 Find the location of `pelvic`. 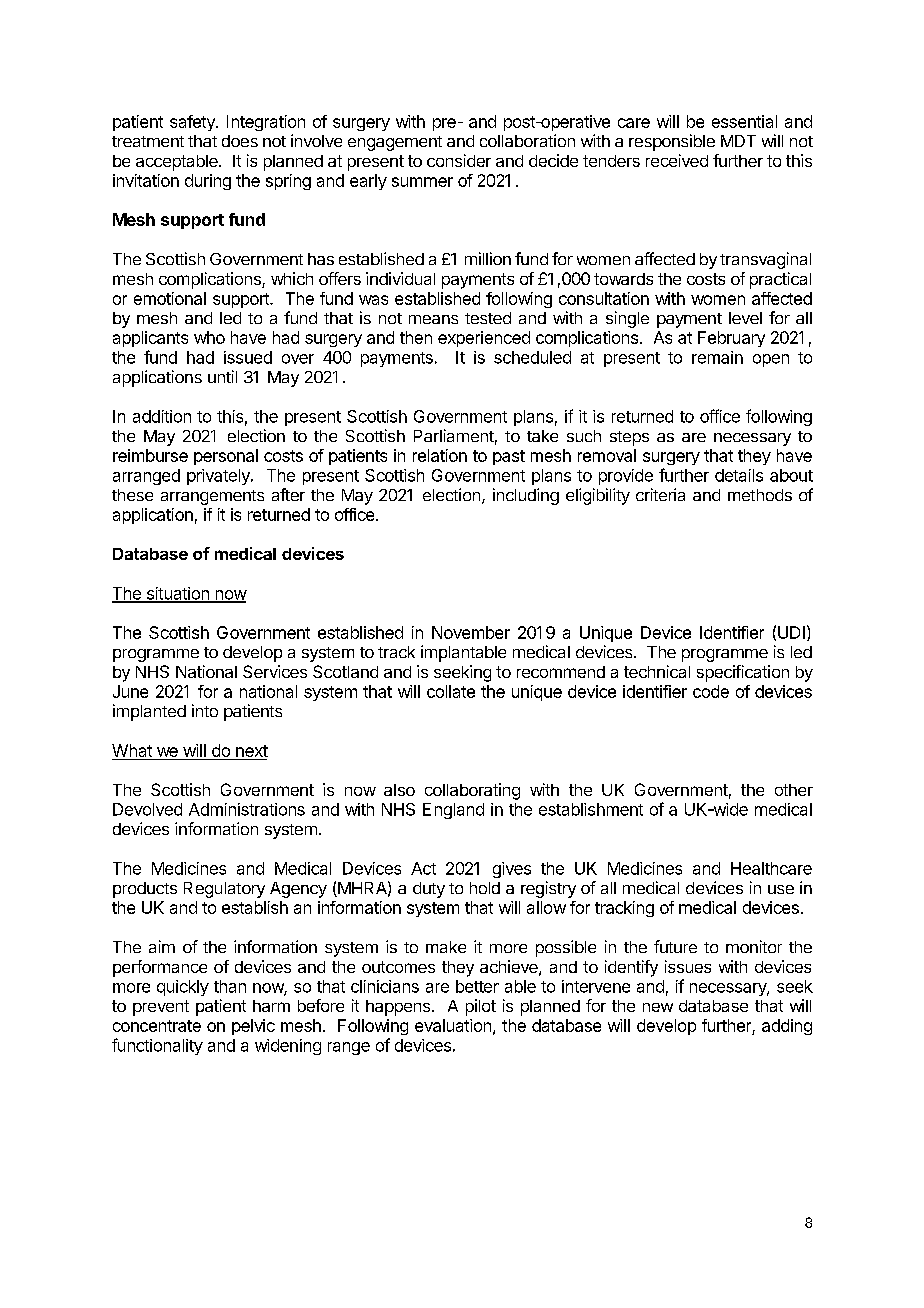

pelvic is located at coordinates (253, 1027).
